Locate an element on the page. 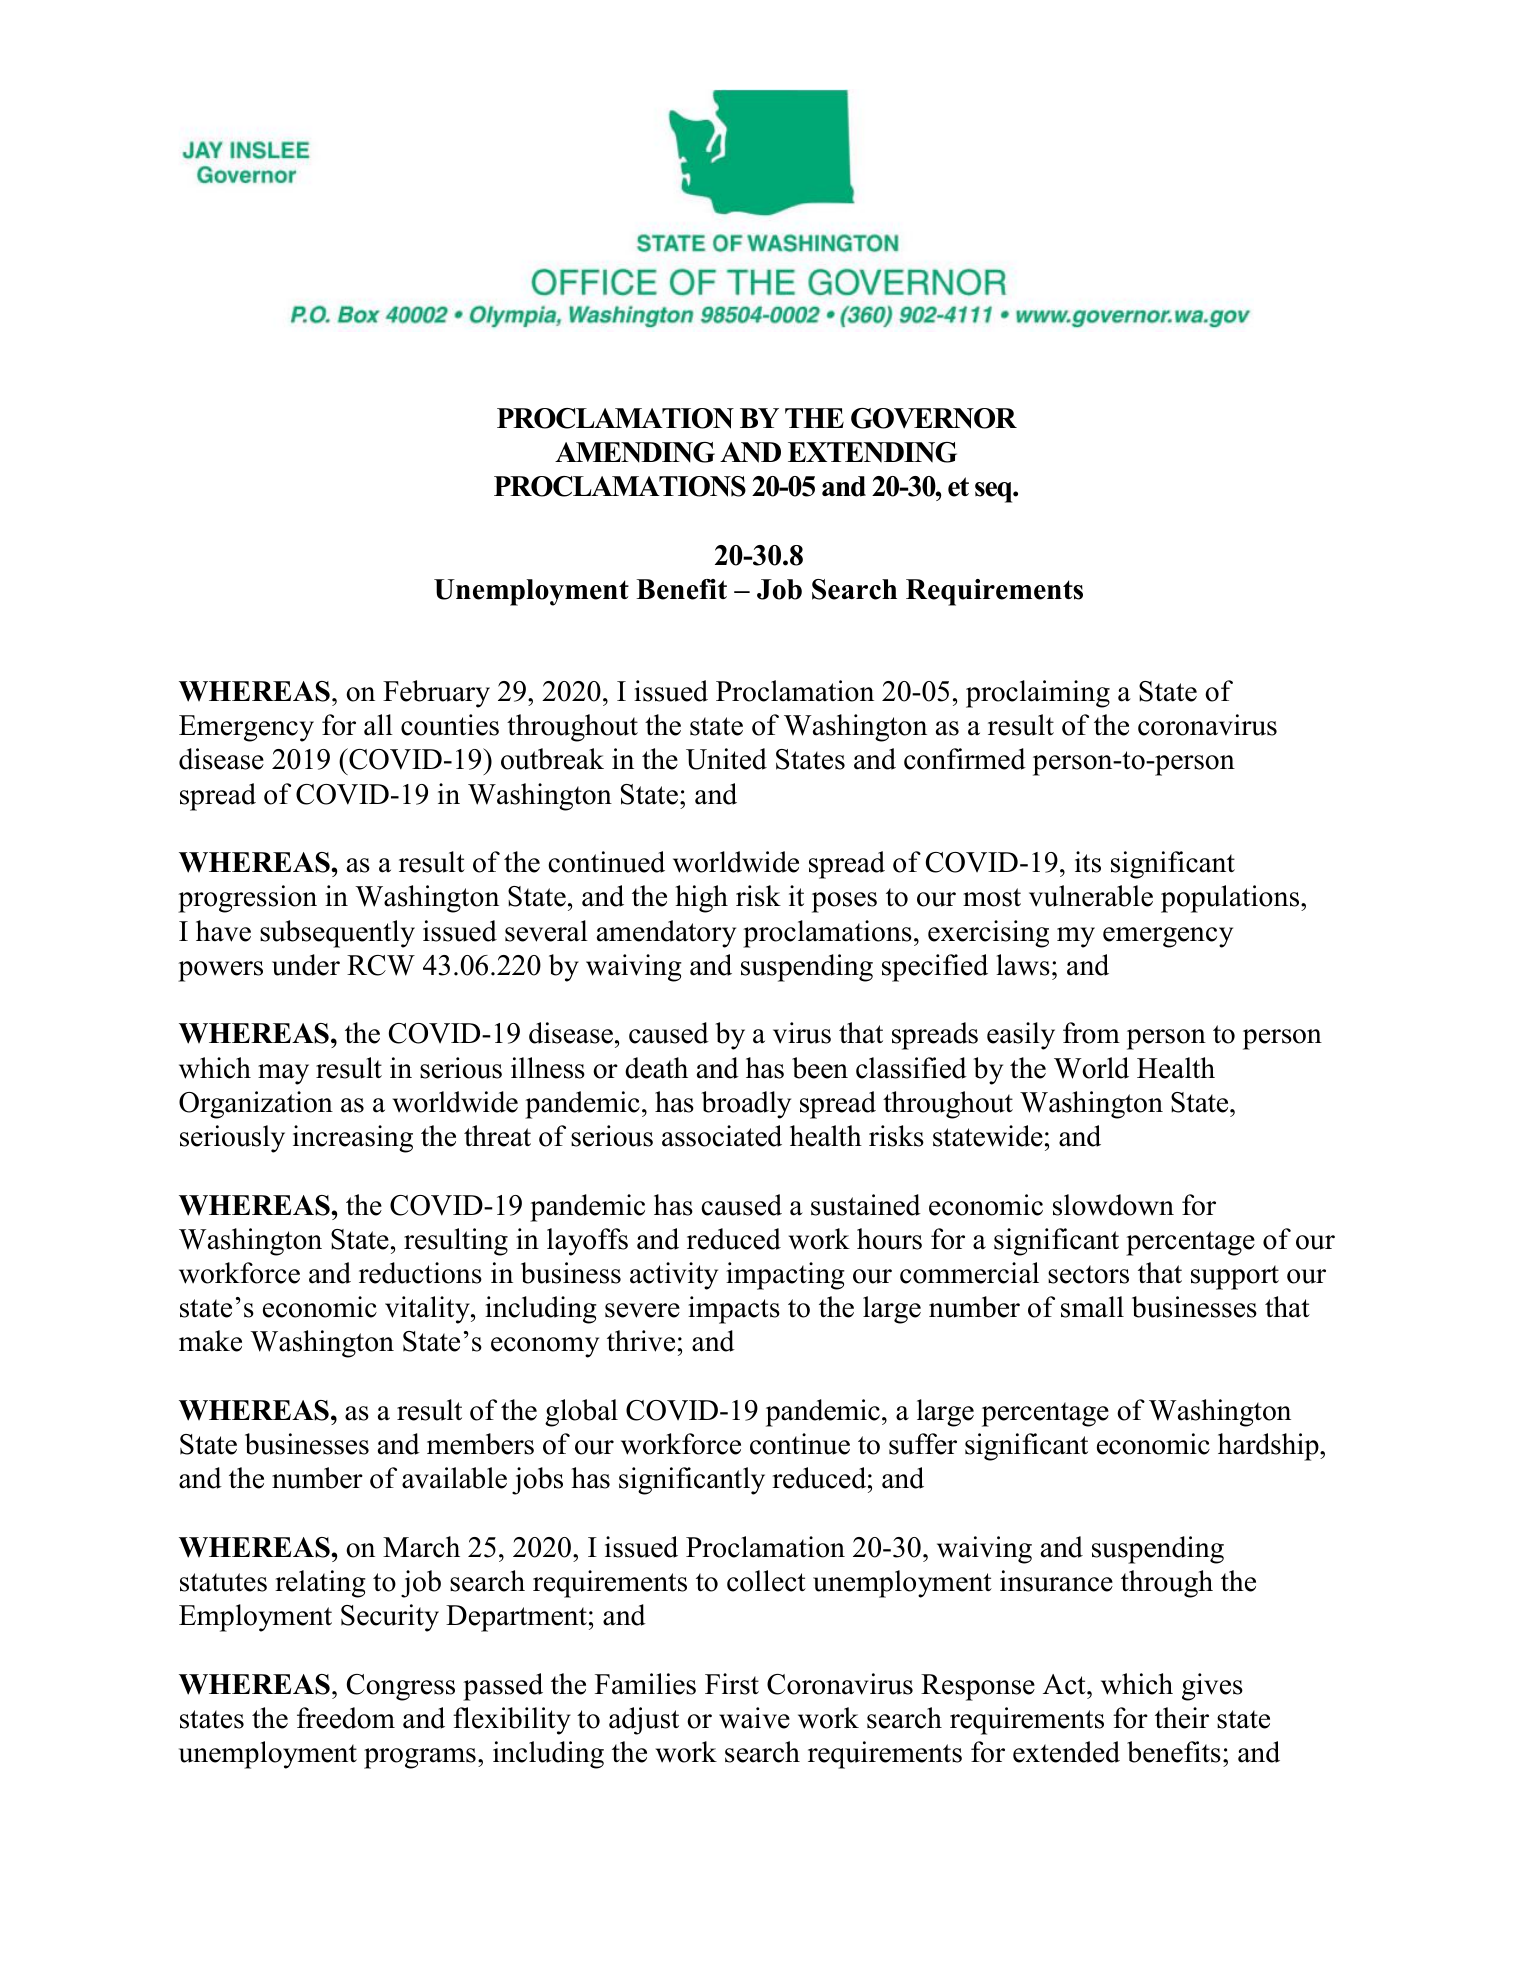 The image size is (1518, 1965). from is located at coordinates (1091, 1033).
